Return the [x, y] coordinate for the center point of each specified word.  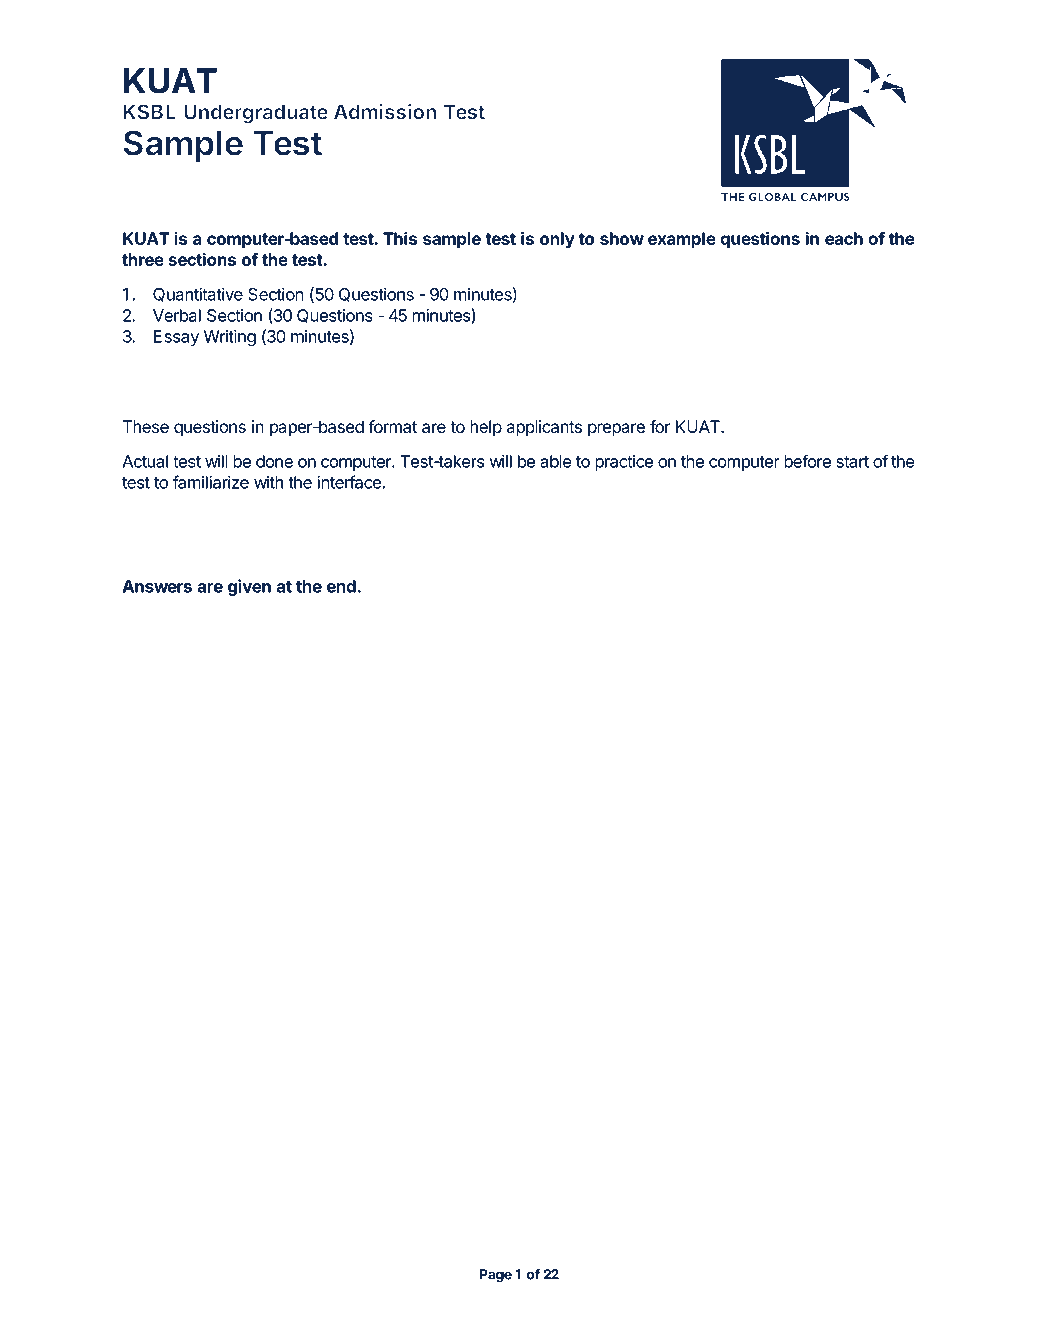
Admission [385, 112]
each [844, 238]
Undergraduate [256, 114]
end [341, 586]
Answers [157, 586]
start [852, 462]
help [486, 428]
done [274, 461]
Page [495, 1276]
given [249, 587]
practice [624, 463]
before [807, 461]
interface [349, 482]
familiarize [211, 482]
